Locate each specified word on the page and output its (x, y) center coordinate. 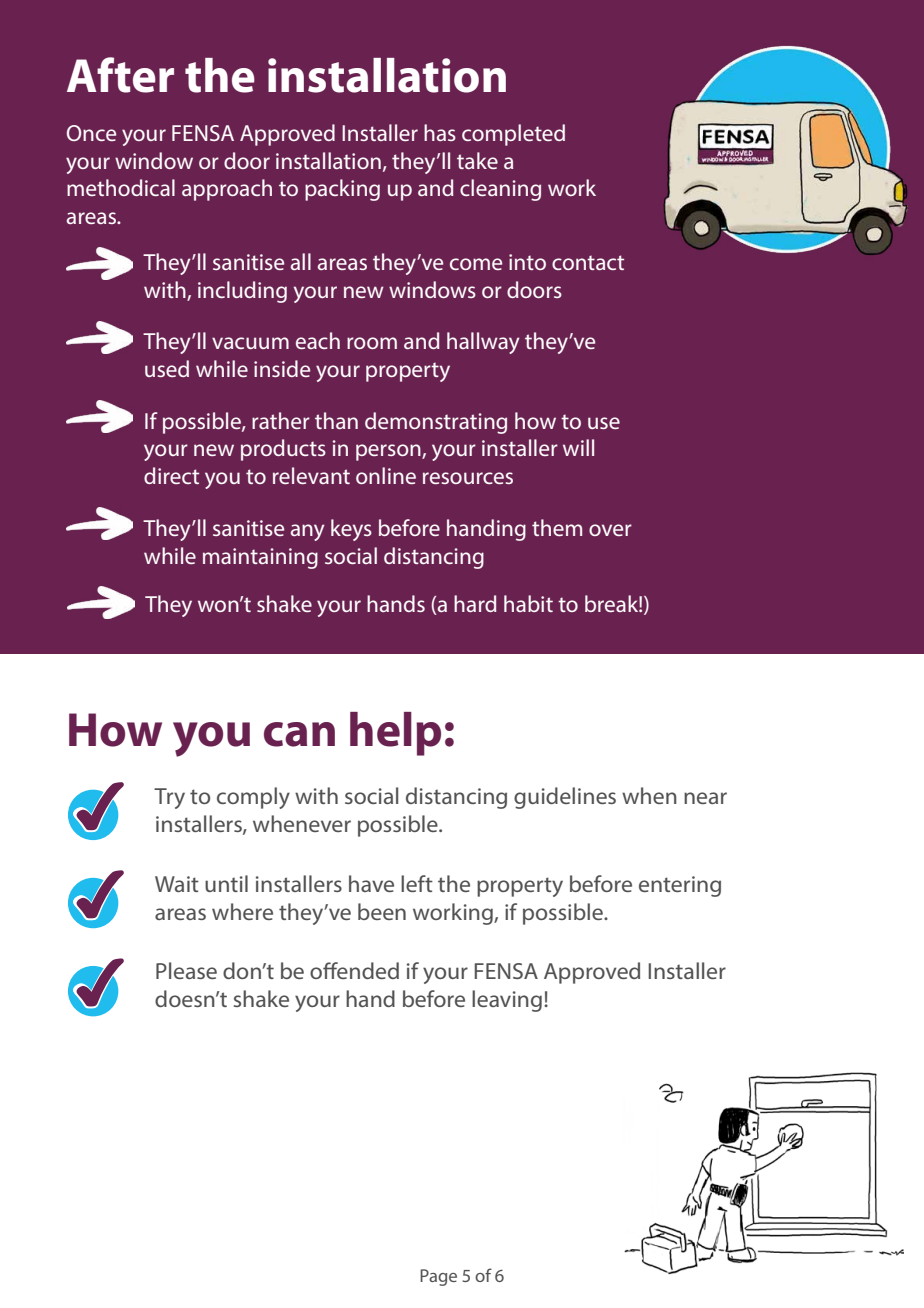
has (440, 132)
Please (186, 970)
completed (513, 135)
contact (588, 262)
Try (169, 798)
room (372, 343)
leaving (507, 1001)
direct (171, 475)
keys (351, 530)
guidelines (565, 798)
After (120, 75)
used (167, 368)
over (610, 530)
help (395, 734)
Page (438, 1277)
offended (354, 970)
